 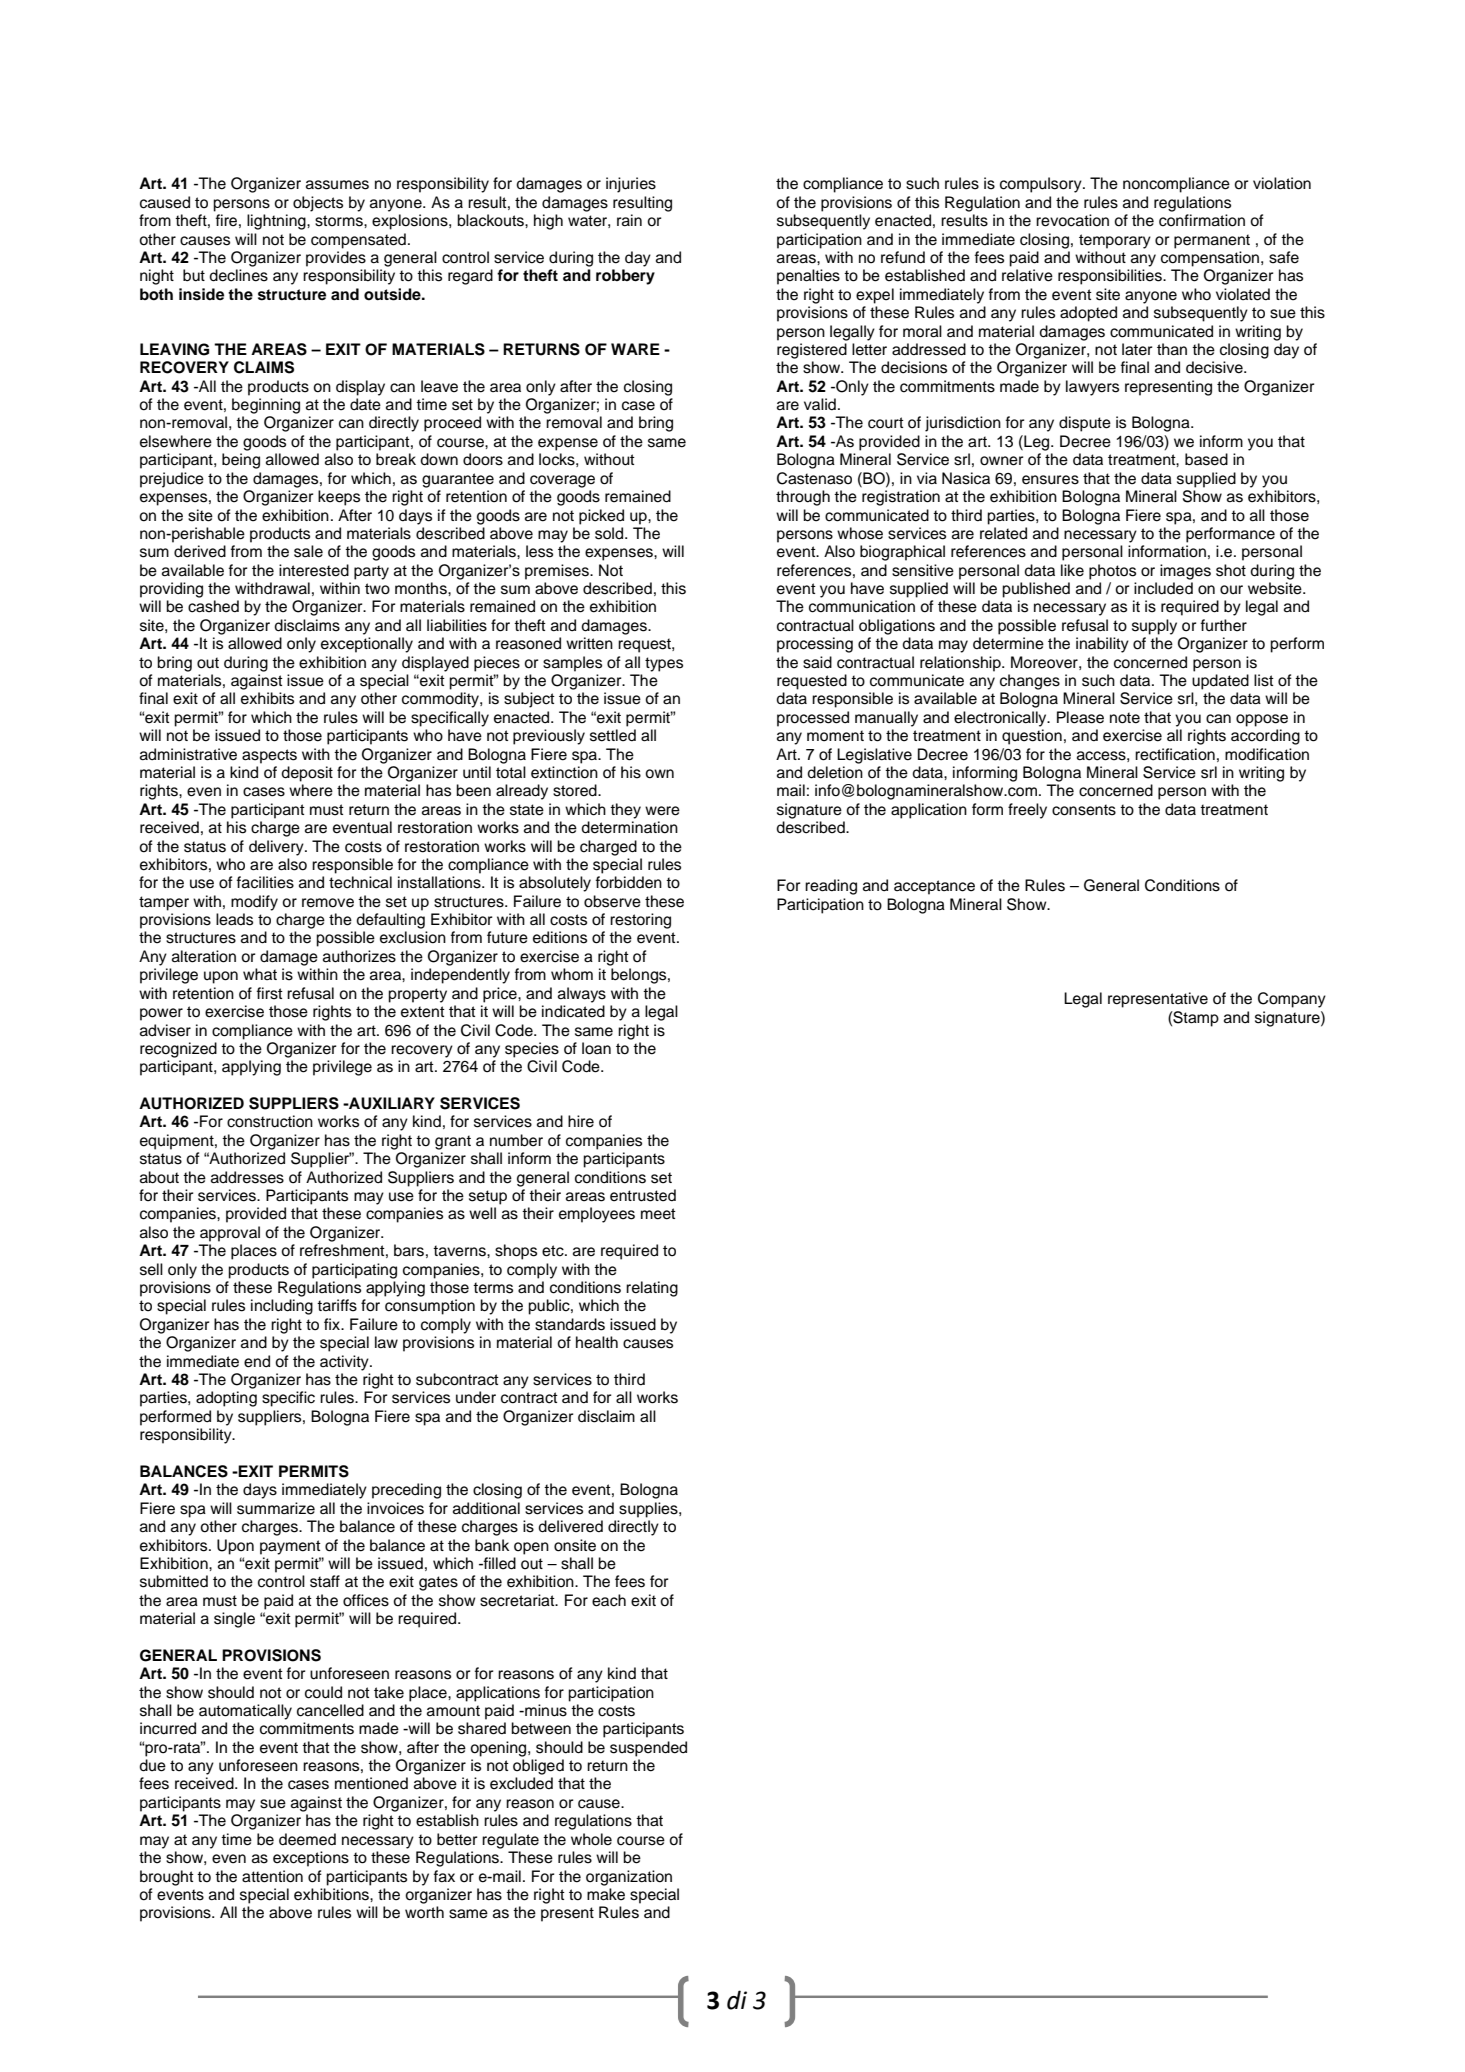 I want to click on meet, so click(x=658, y=1214).
